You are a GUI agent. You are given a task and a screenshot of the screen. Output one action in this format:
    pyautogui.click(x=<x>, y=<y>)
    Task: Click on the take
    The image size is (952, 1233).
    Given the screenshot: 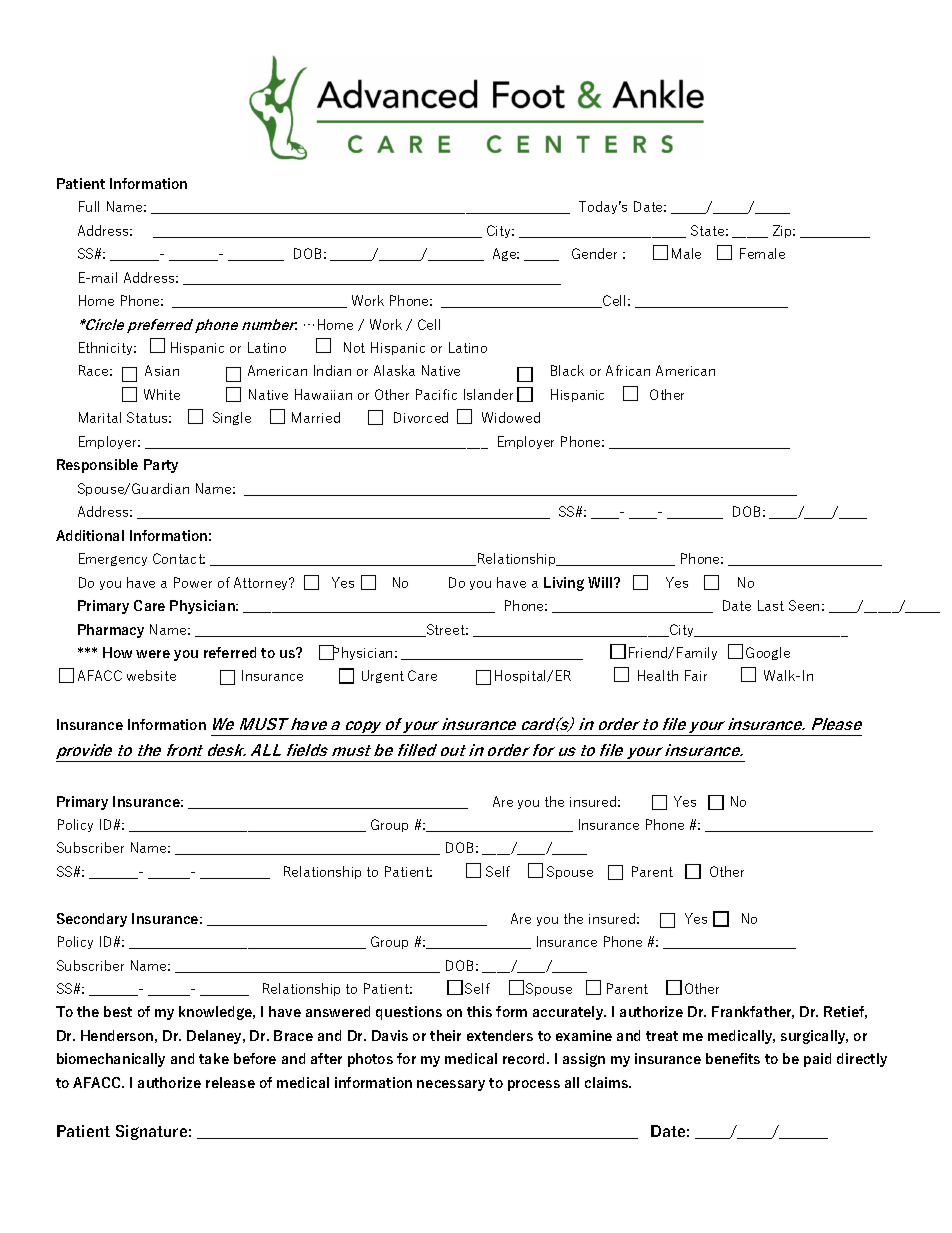 What is the action you would take?
    pyautogui.click(x=214, y=1058)
